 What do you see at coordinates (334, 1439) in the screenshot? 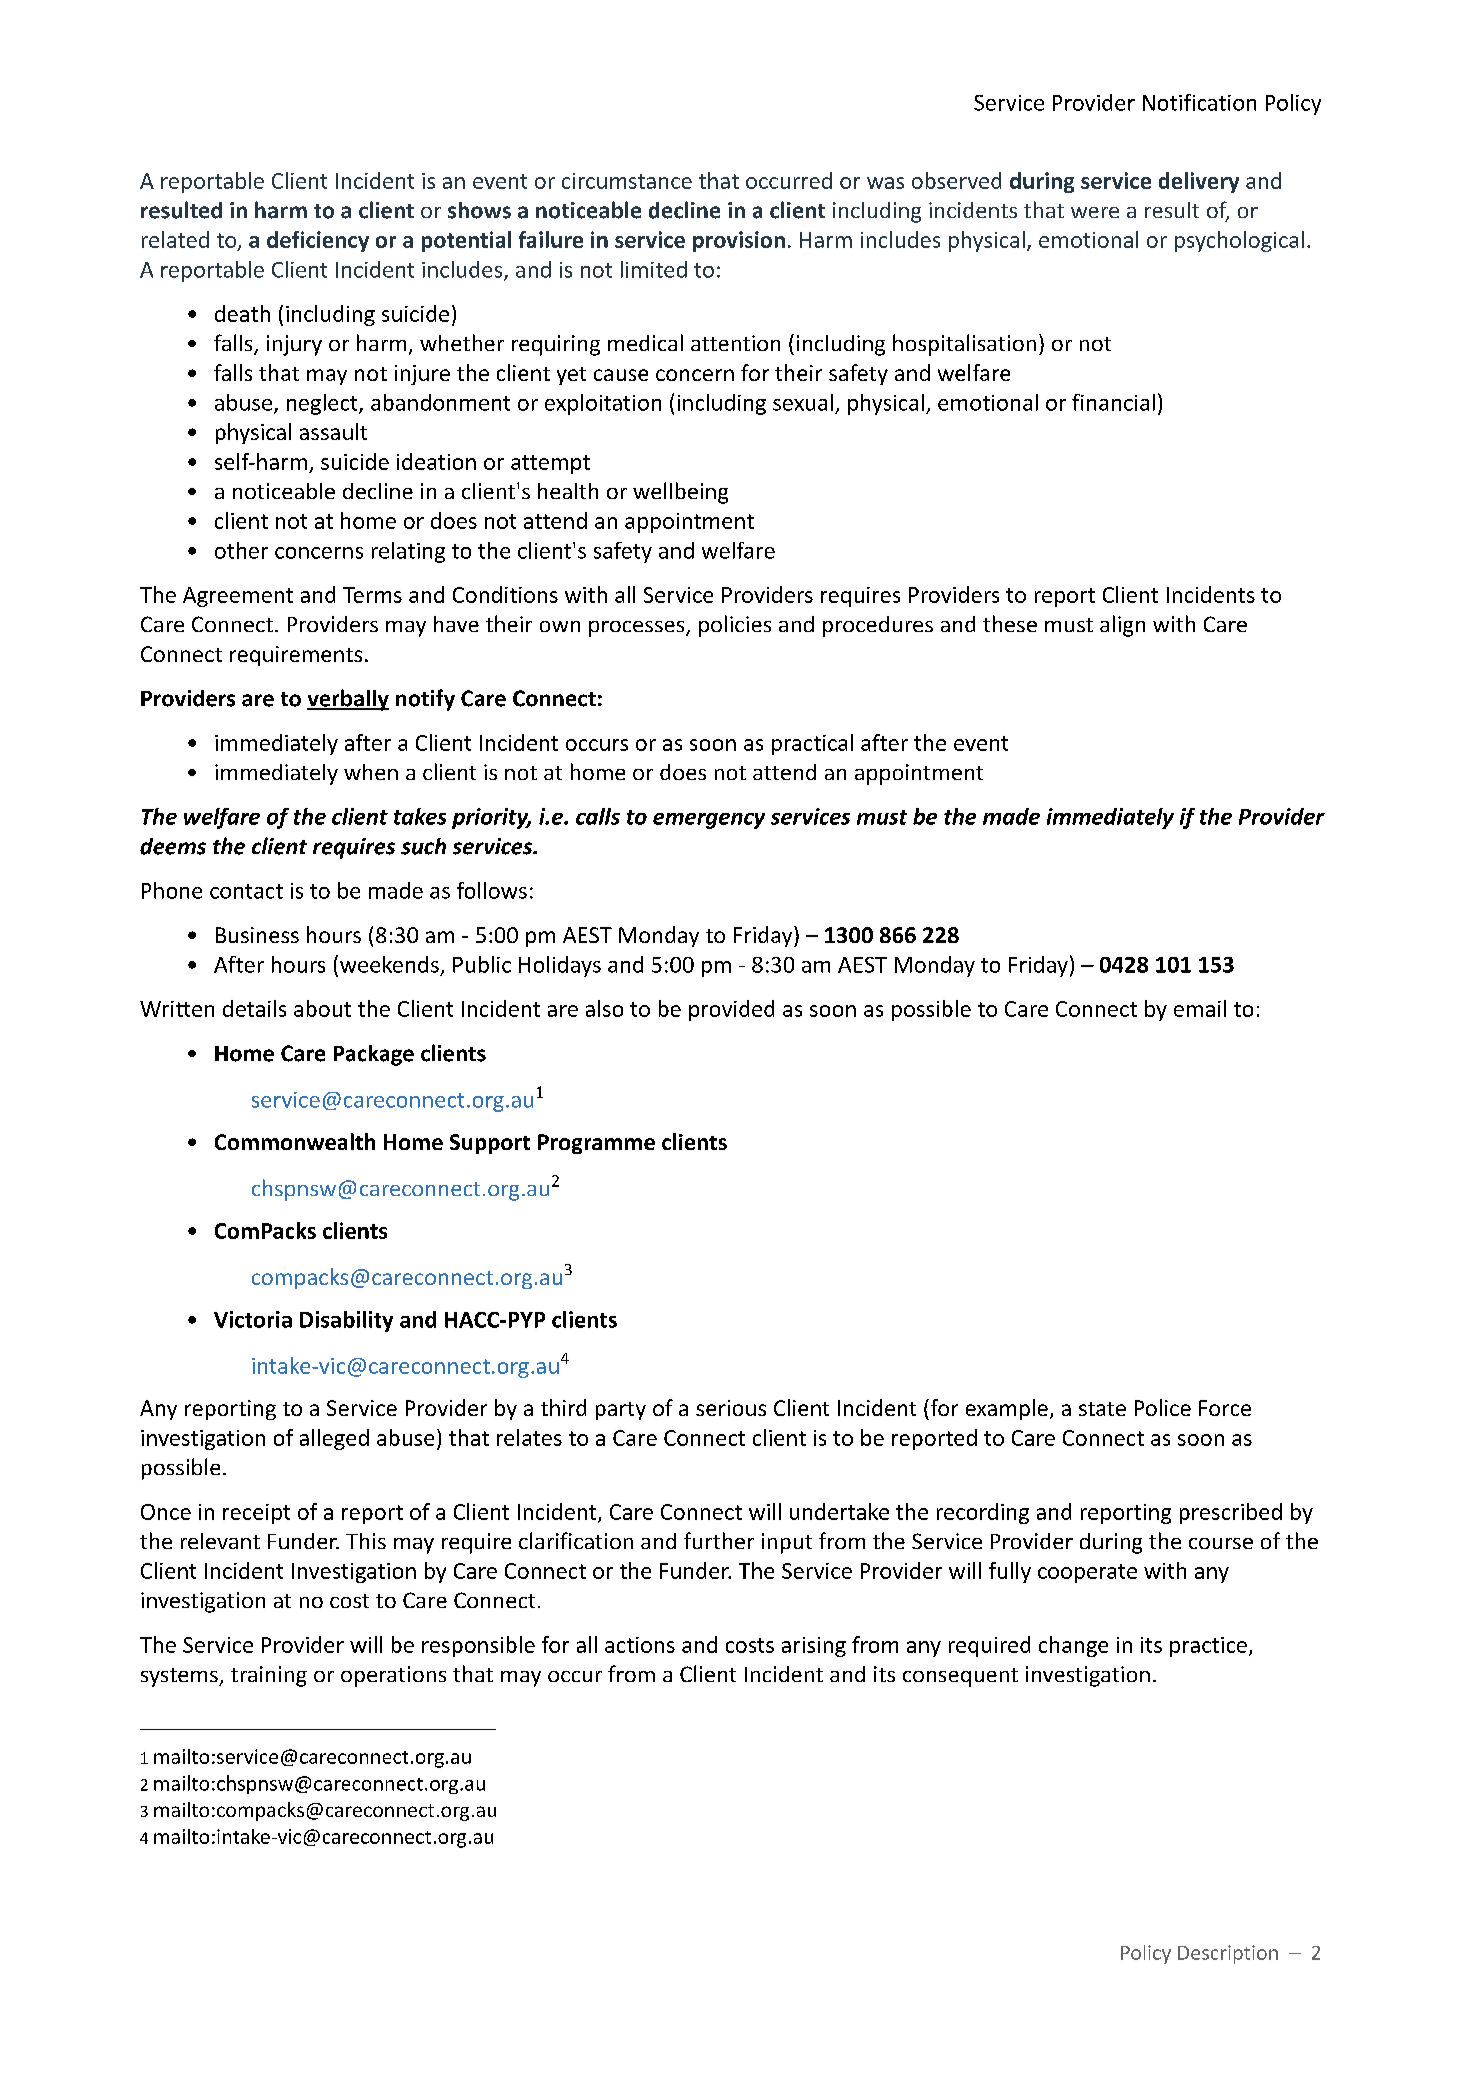
I see `alleged` at bounding box center [334, 1439].
